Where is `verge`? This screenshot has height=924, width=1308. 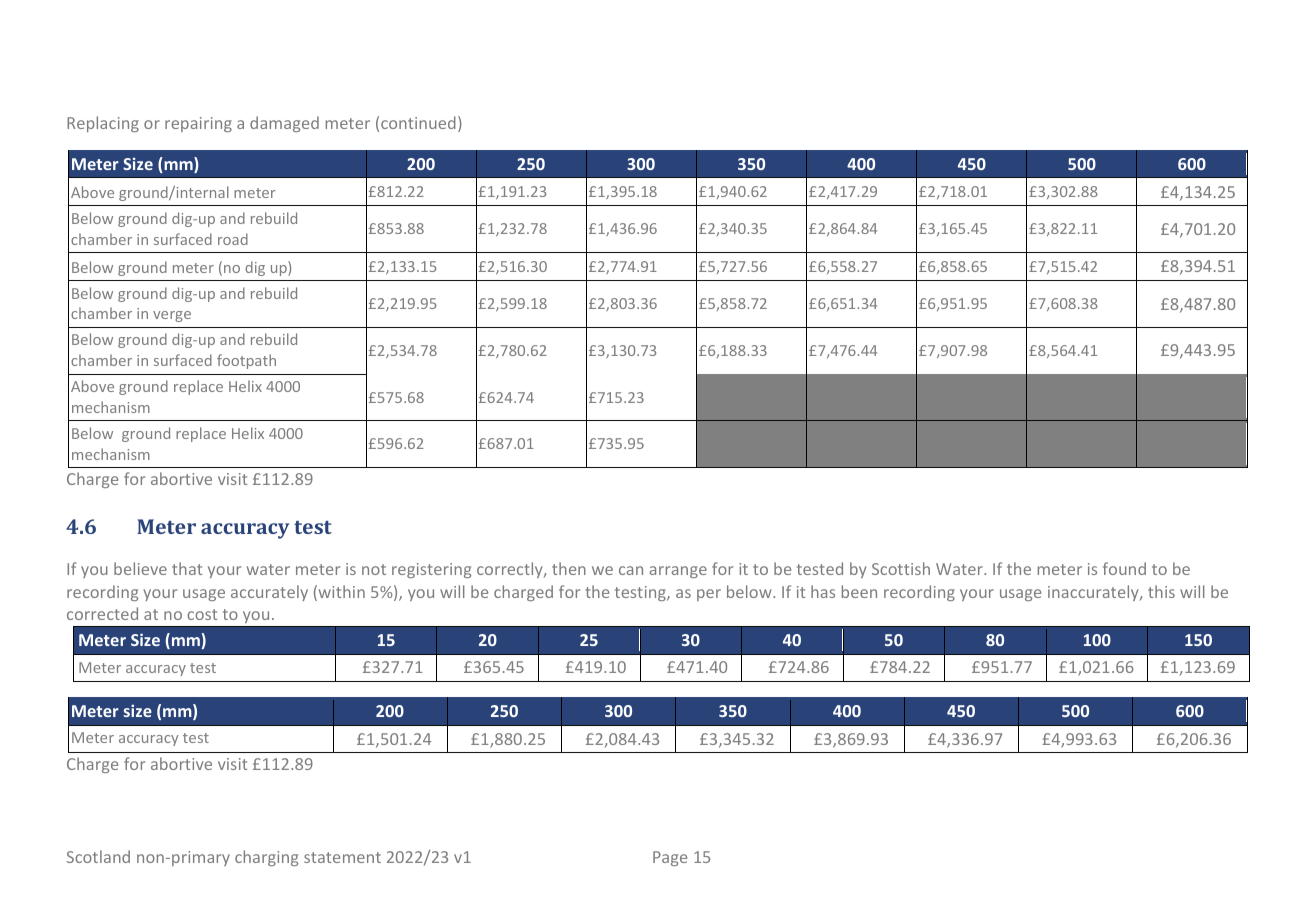
verge is located at coordinates (172, 316).
